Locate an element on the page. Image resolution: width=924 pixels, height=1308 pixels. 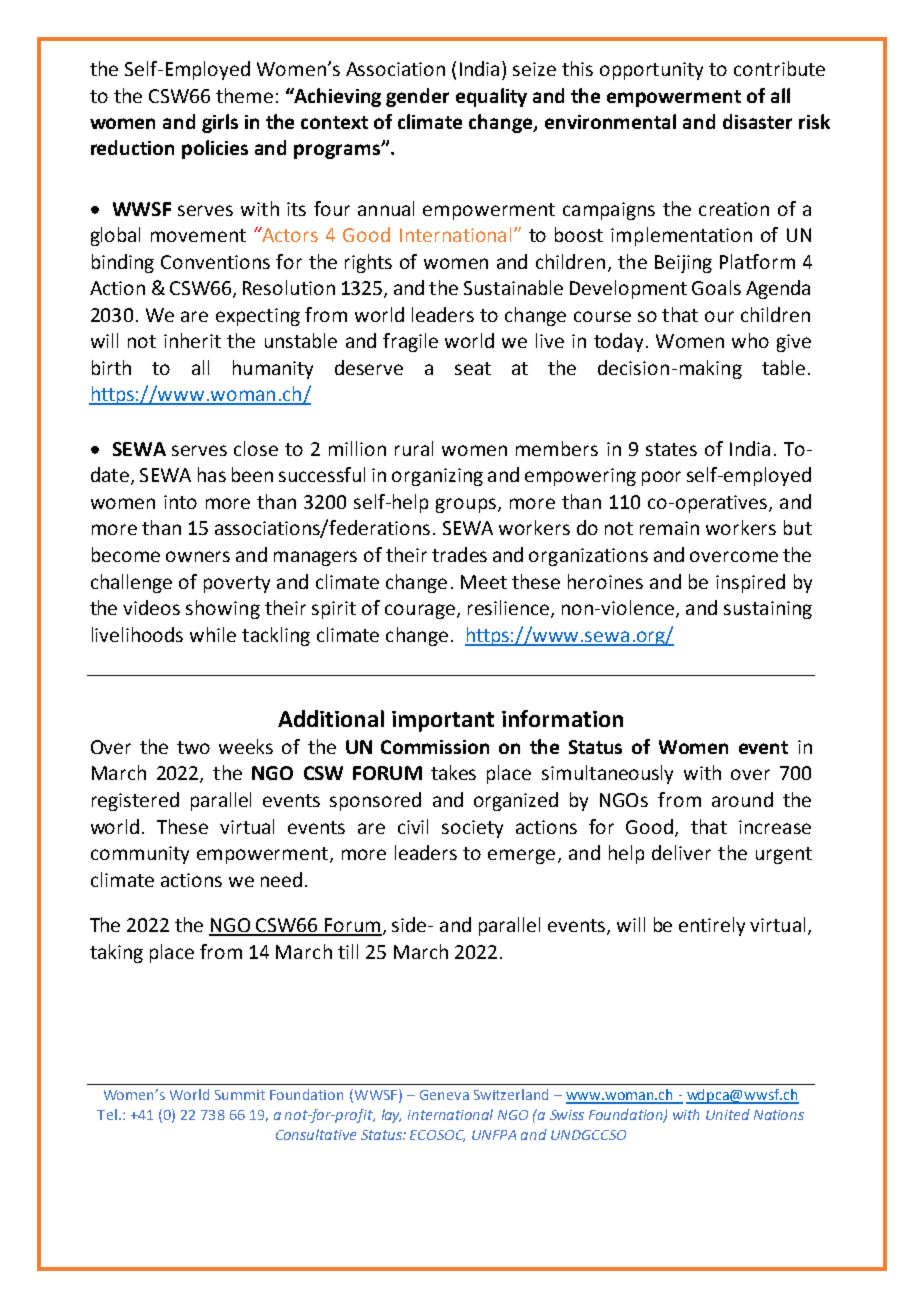
showing is located at coordinates (223, 609).
